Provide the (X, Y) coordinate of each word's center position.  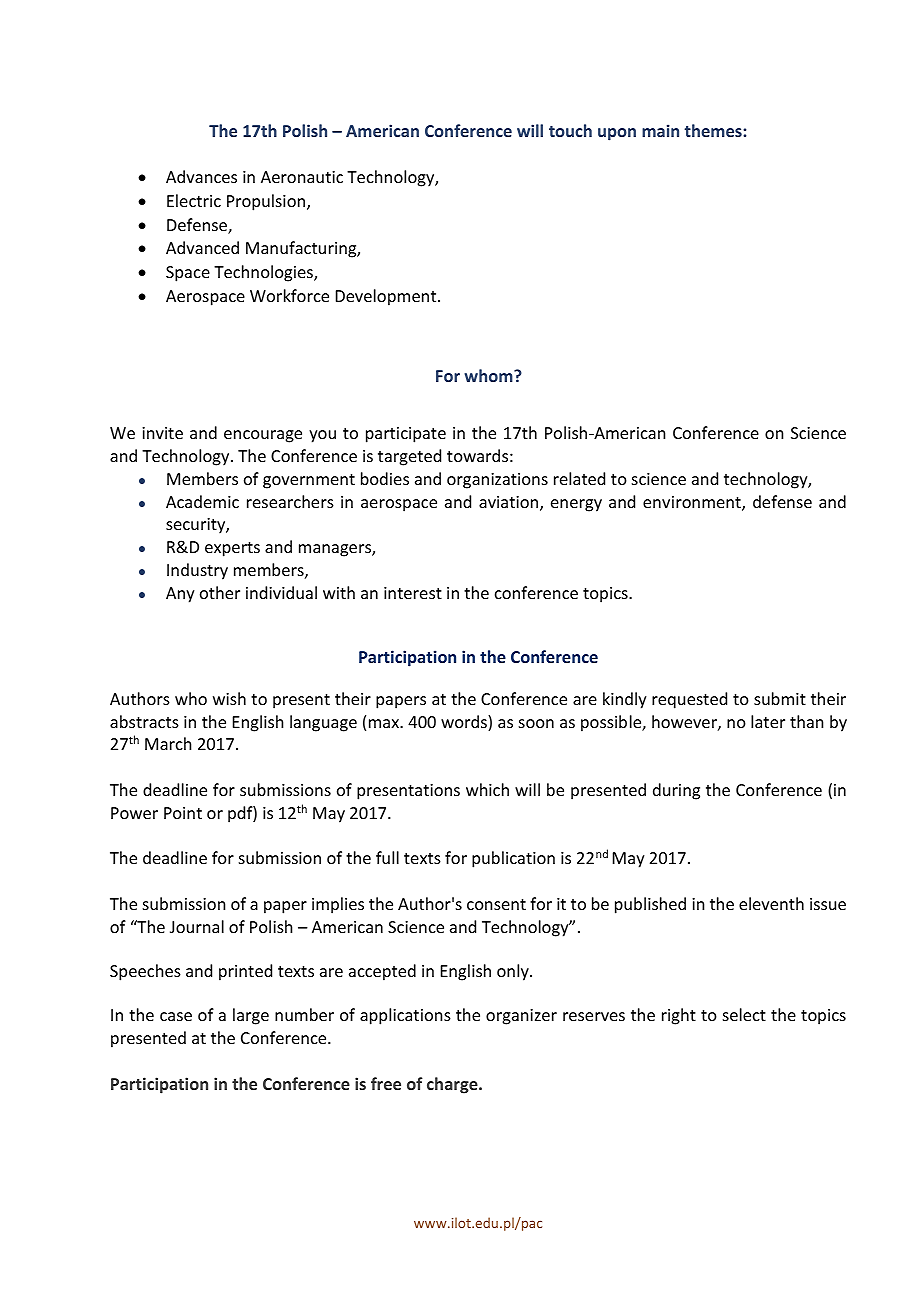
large (251, 1016)
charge (453, 1085)
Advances (201, 176)
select (744, 1014)
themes (714, 130)
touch (570, 130)
